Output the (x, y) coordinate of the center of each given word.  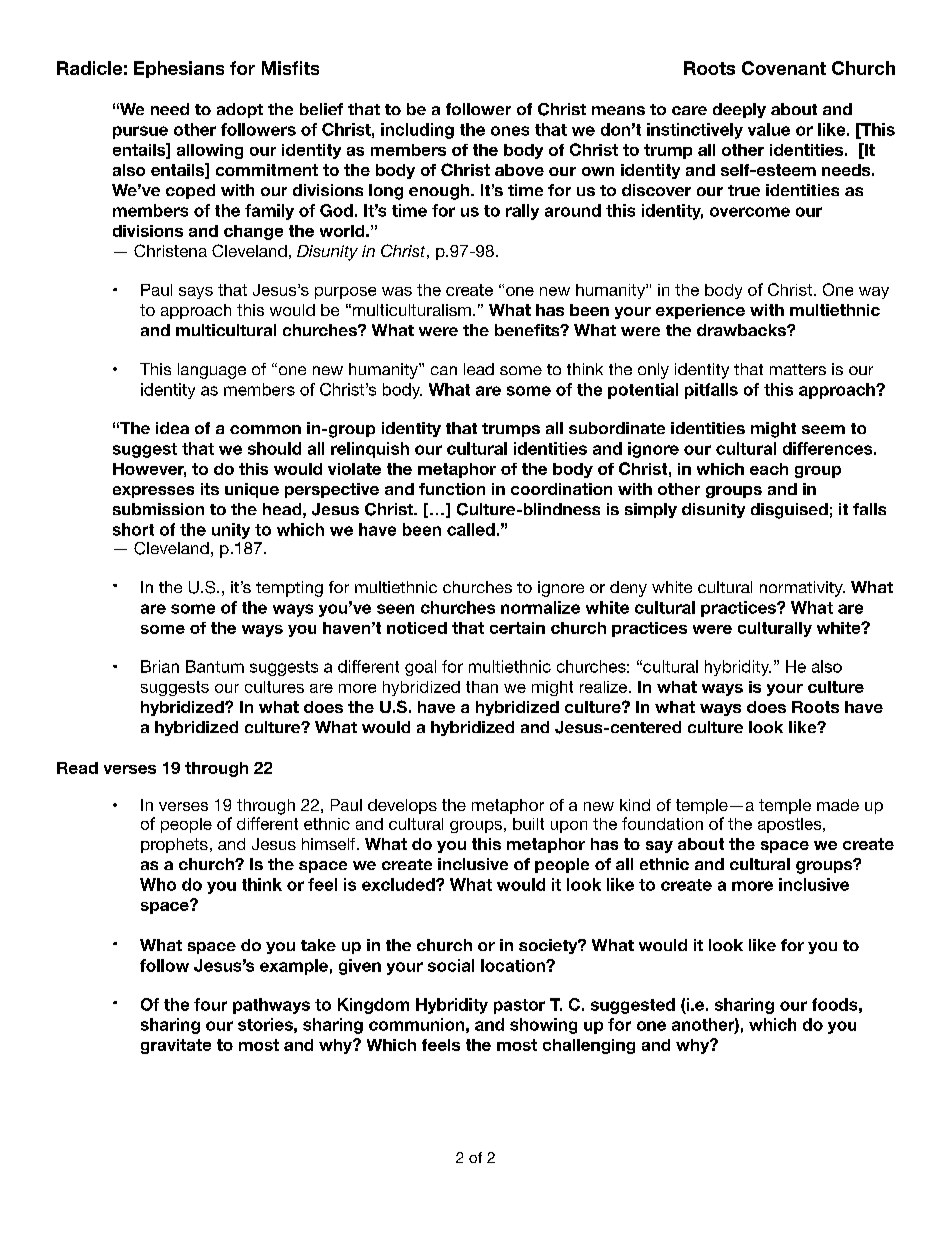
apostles (791, 825)
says (196, 293)
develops (402, 806)
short (133, 529)
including (417, 131)
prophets (174, 845)
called (471, 529)
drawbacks (742, 330)
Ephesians (179, 69)
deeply (739, 110)
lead (479, 369)
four (210, 1004)
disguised (789, 511)
